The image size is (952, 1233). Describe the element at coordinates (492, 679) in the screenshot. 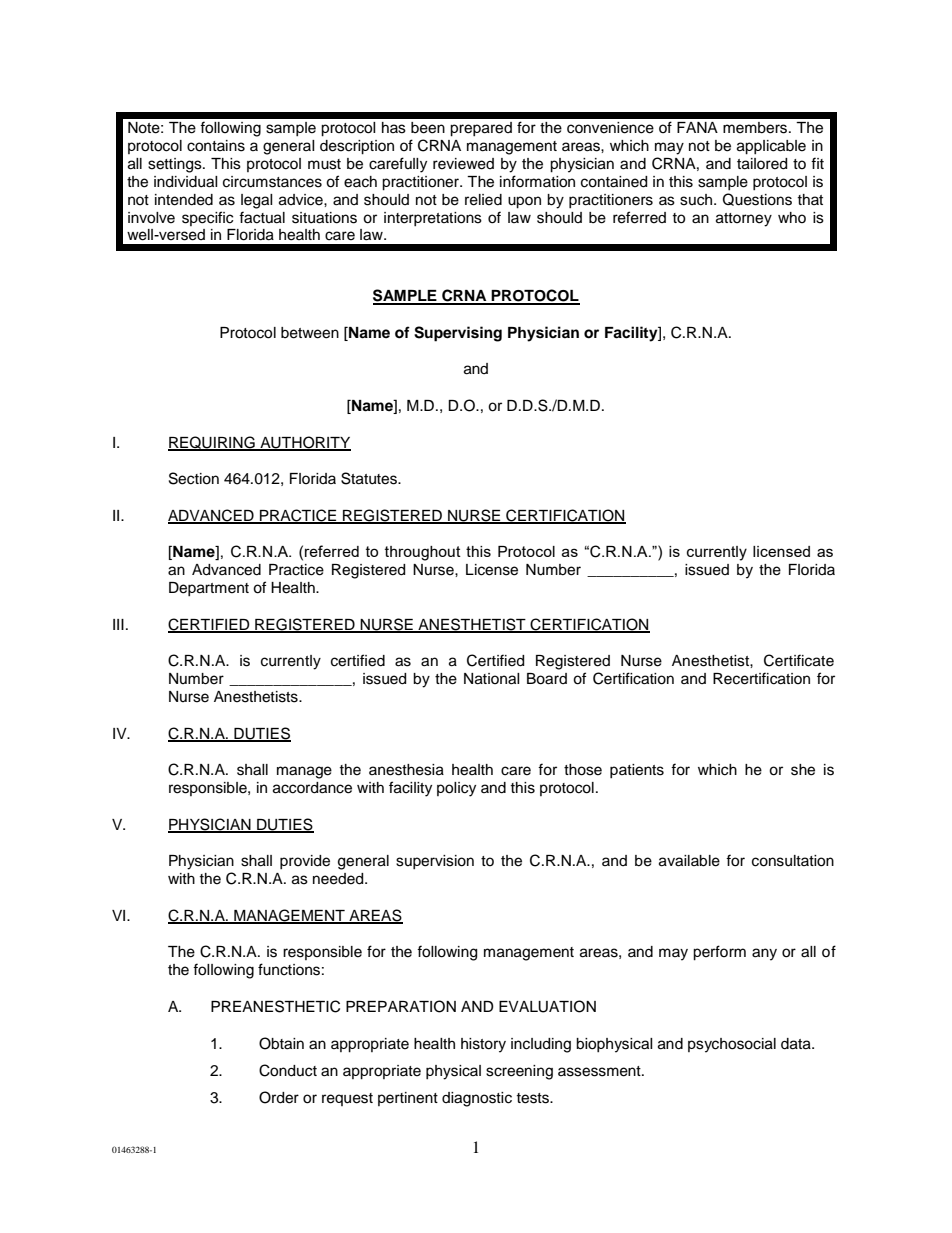

I see `National` at that location.
